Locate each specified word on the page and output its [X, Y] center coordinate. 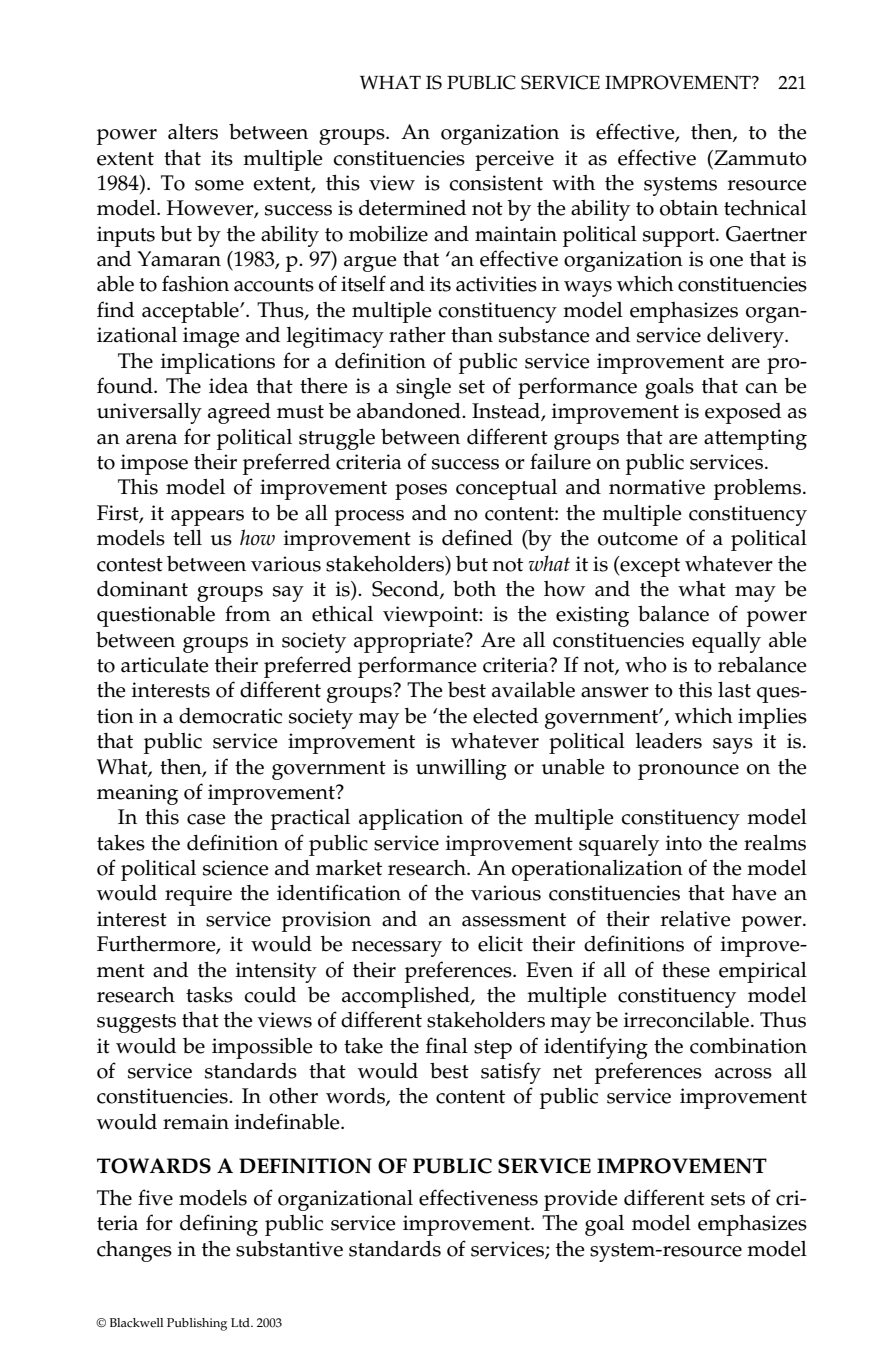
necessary [397, 949]
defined [477, 537]
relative [695, 918]
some [219, 185]
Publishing [197, 1324]
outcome [638, 539]
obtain [689, 208]
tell [187, 537]
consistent [496, 183]
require [198, 895]
